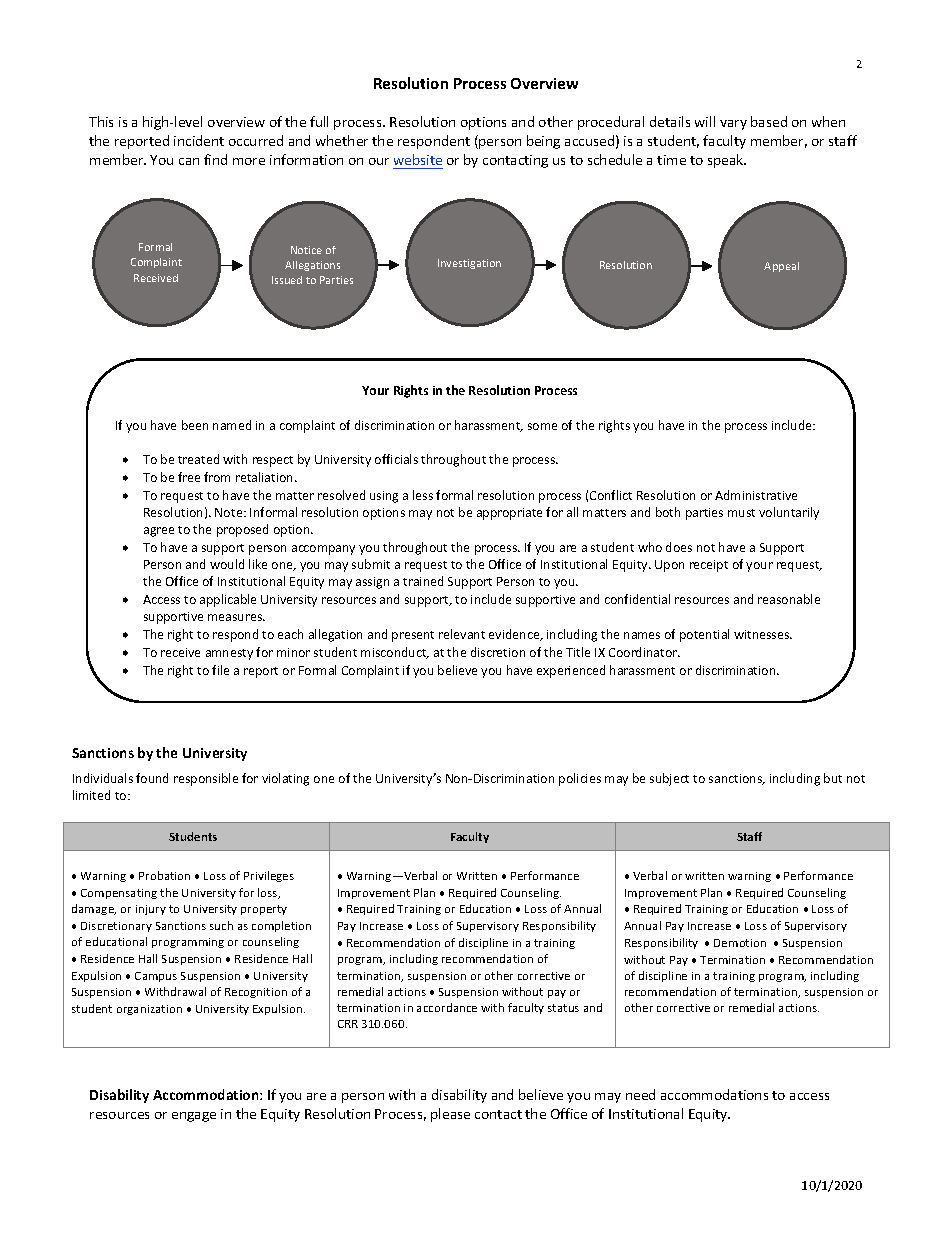  What do you see at coordinates (189, 161) in the page?
I see `can` at bounding box center [189, 161].
